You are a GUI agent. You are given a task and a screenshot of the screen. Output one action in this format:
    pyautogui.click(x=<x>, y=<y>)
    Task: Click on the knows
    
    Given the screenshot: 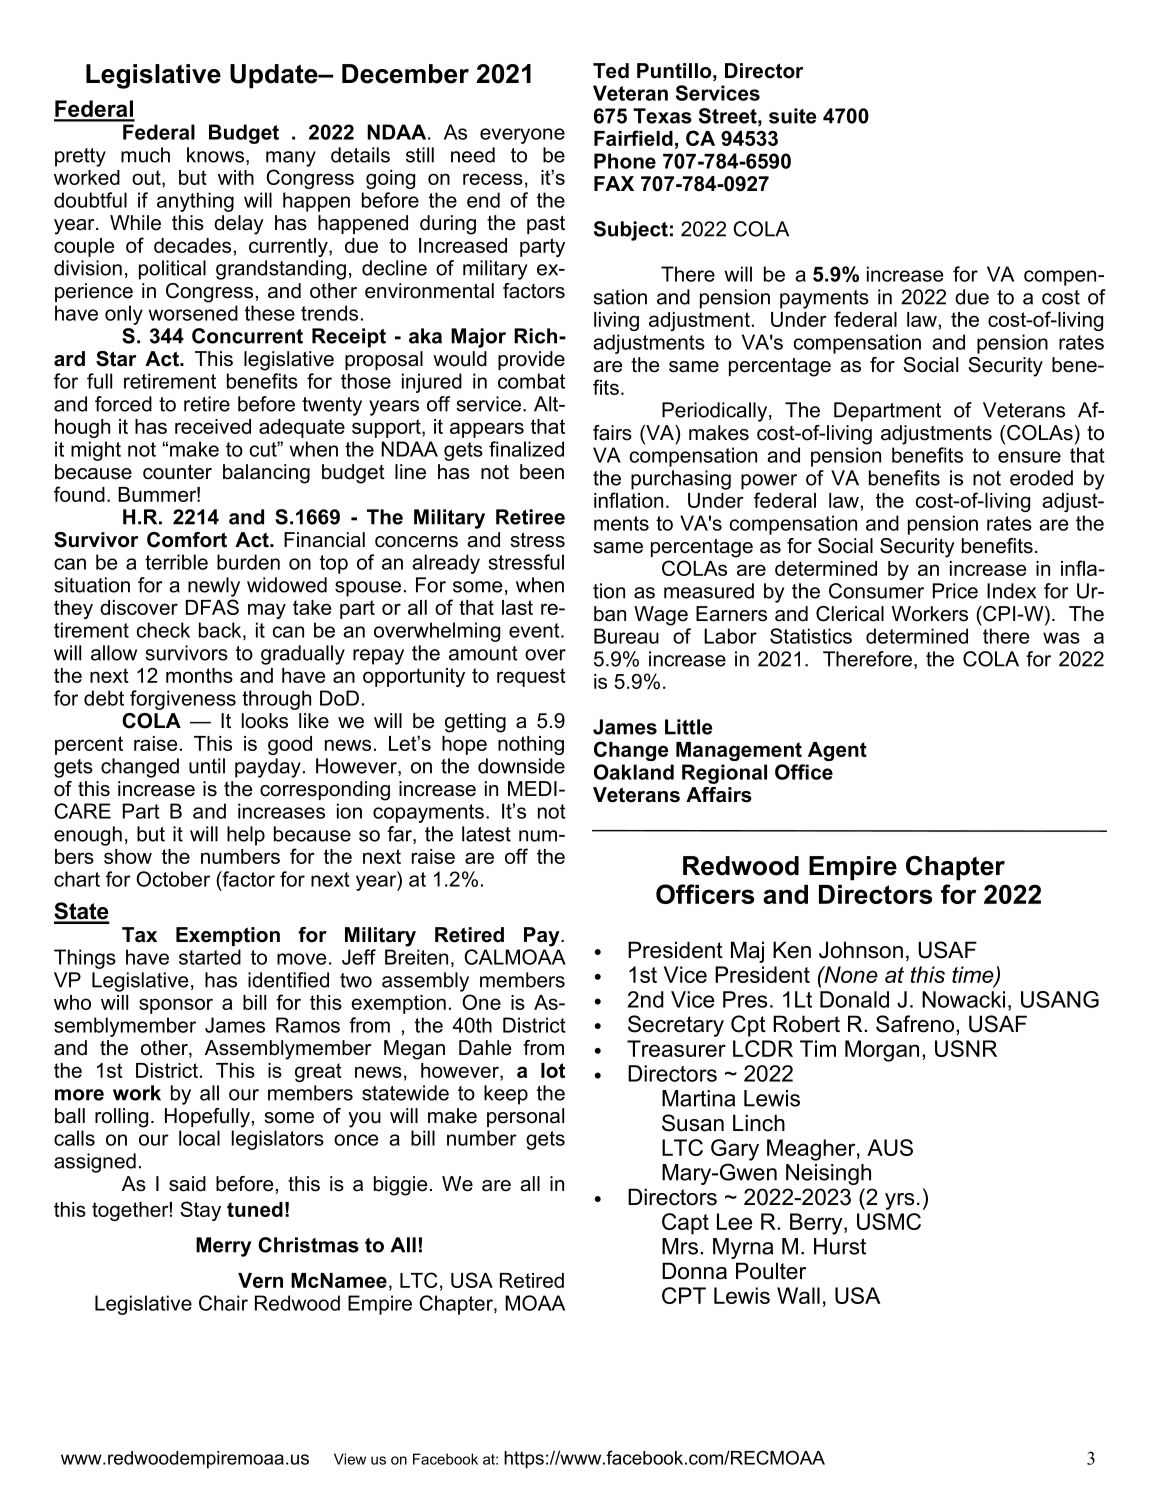 What is the action you would take?
    pyautogui.click(x=217, y=156)
